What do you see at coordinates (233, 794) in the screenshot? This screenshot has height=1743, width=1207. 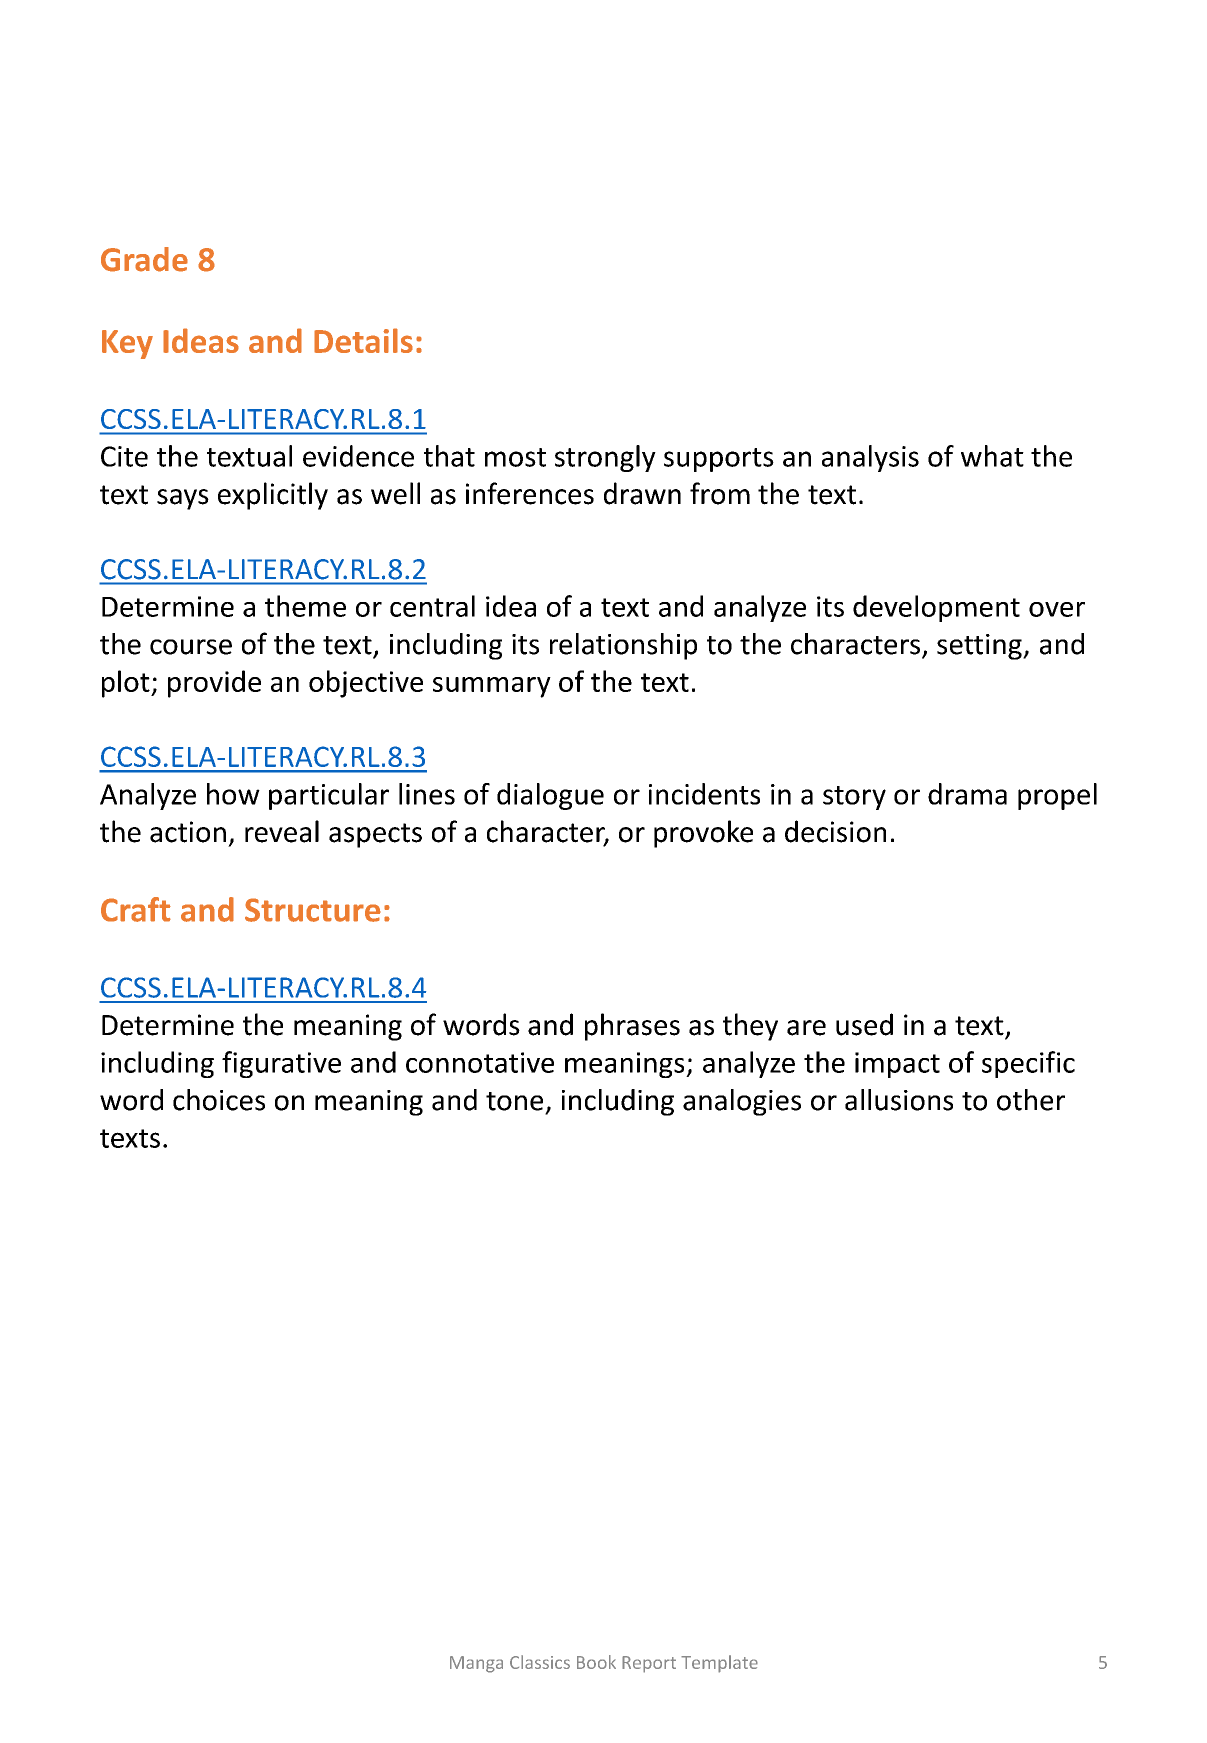 I see `how` at bounding box center [233, 794].
